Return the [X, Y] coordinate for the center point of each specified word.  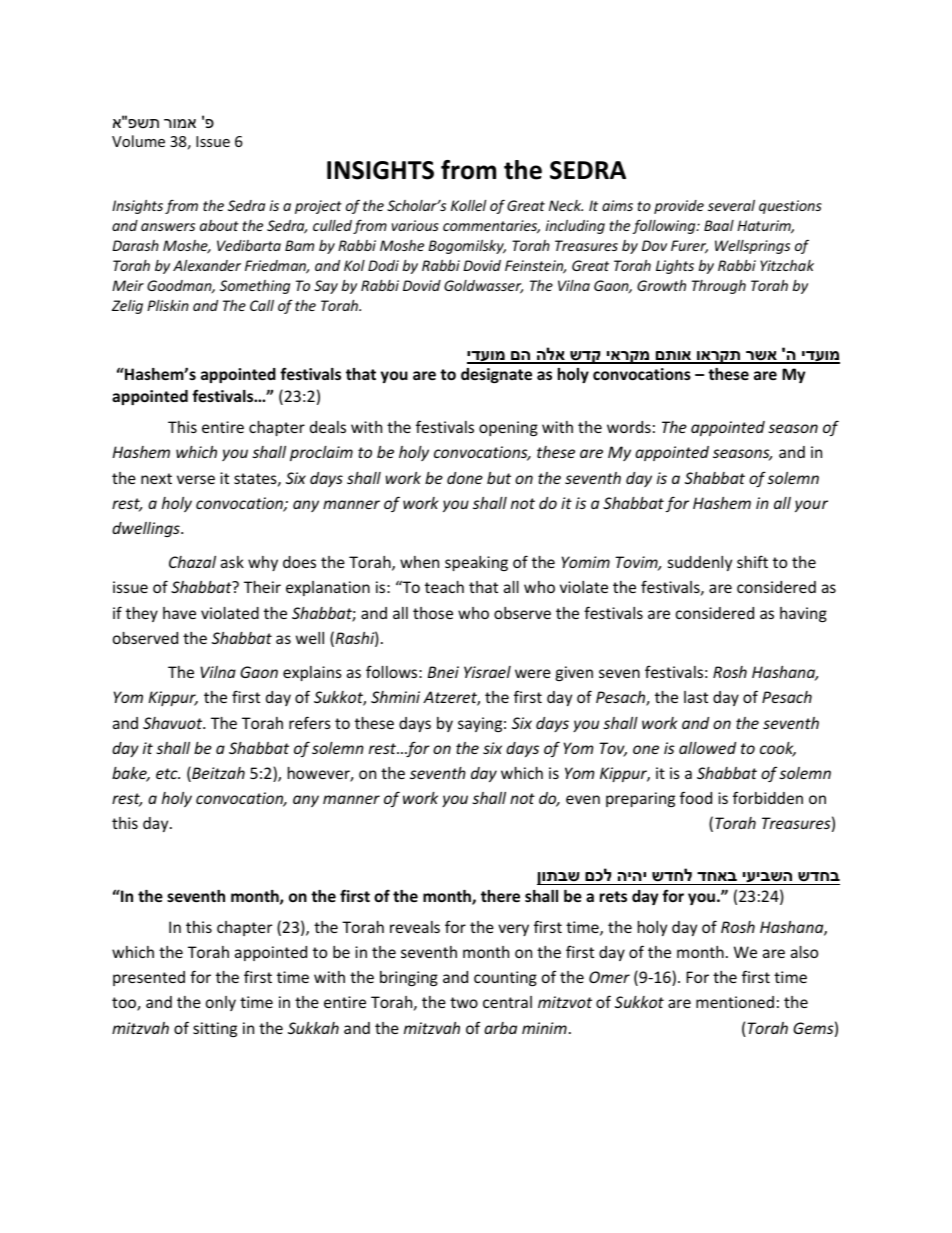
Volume [138, 141]
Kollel [468, 205]
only [221, 1003]
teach [444, 587]
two [464, 1002]
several [731, 205]
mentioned [735, 1002]
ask [232, 562]
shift [752, 561]
